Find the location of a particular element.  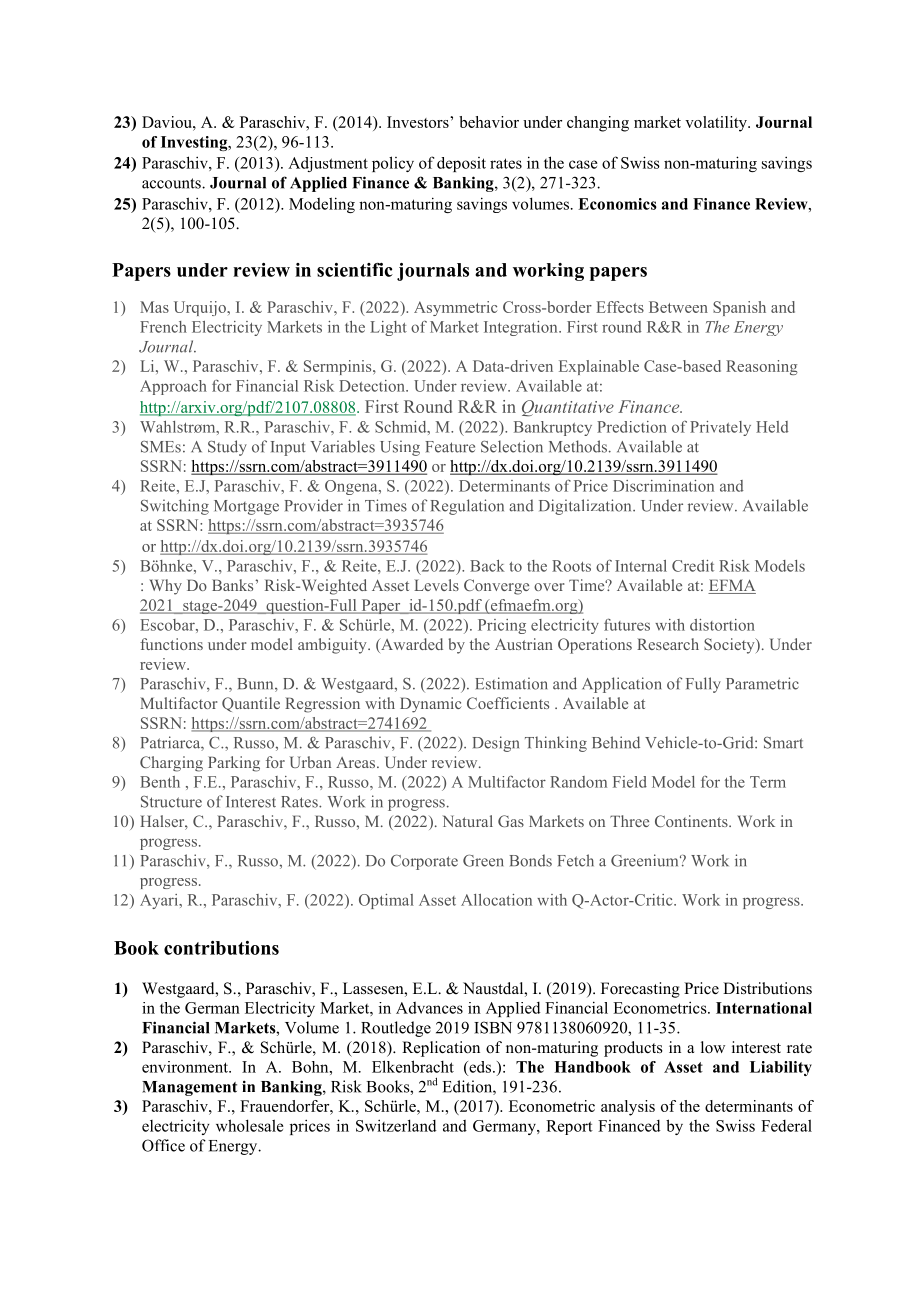

Discrimination is located at coordinates (663, 486).
